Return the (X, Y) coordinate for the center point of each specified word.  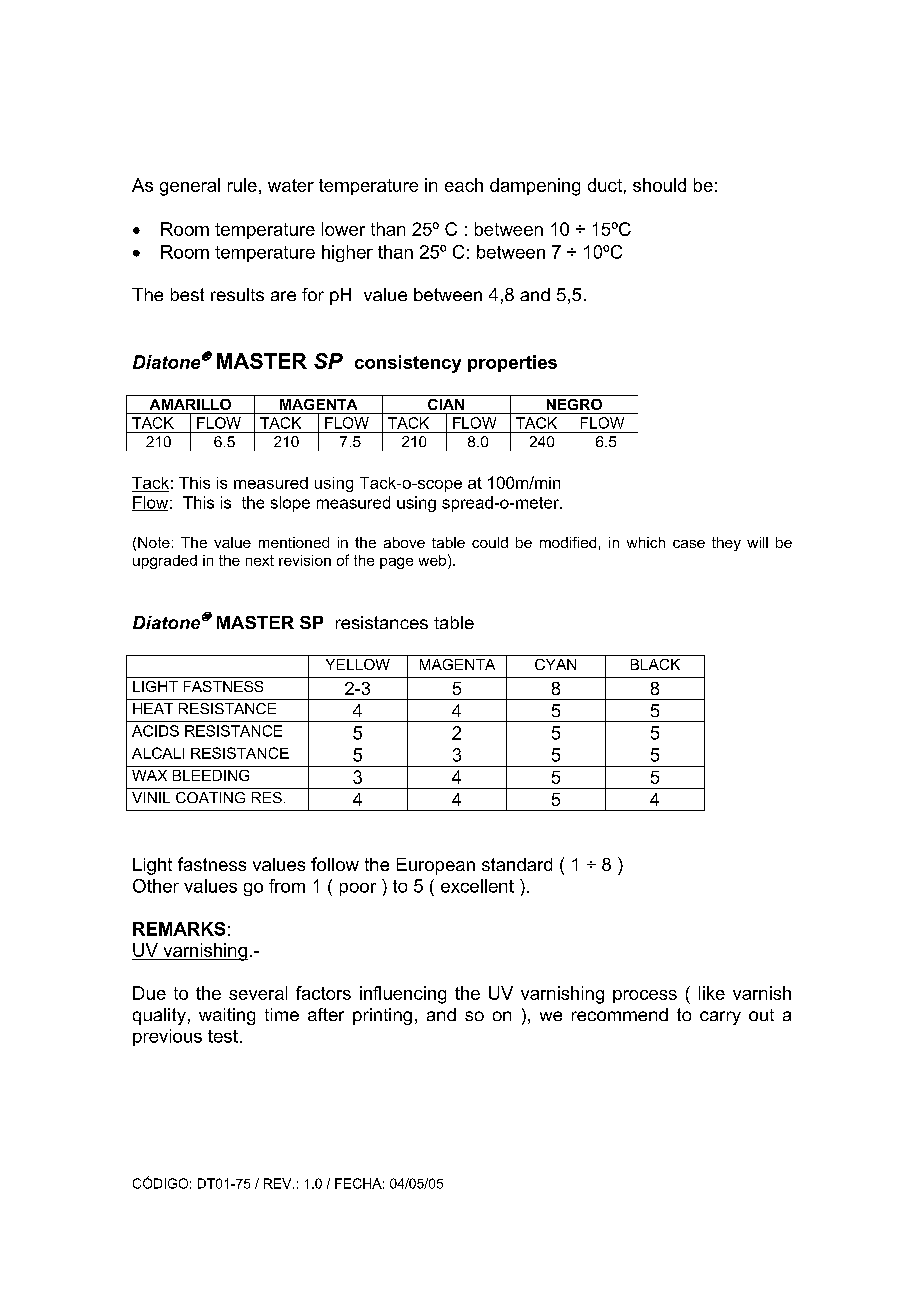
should (659, 185)
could (490, 542)
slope (290, 504)
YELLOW (358, 664)
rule (242, 185)
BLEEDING (211, 775)
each (464, 185)
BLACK (655, 664)
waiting (227, 1016)
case (689, 544)
